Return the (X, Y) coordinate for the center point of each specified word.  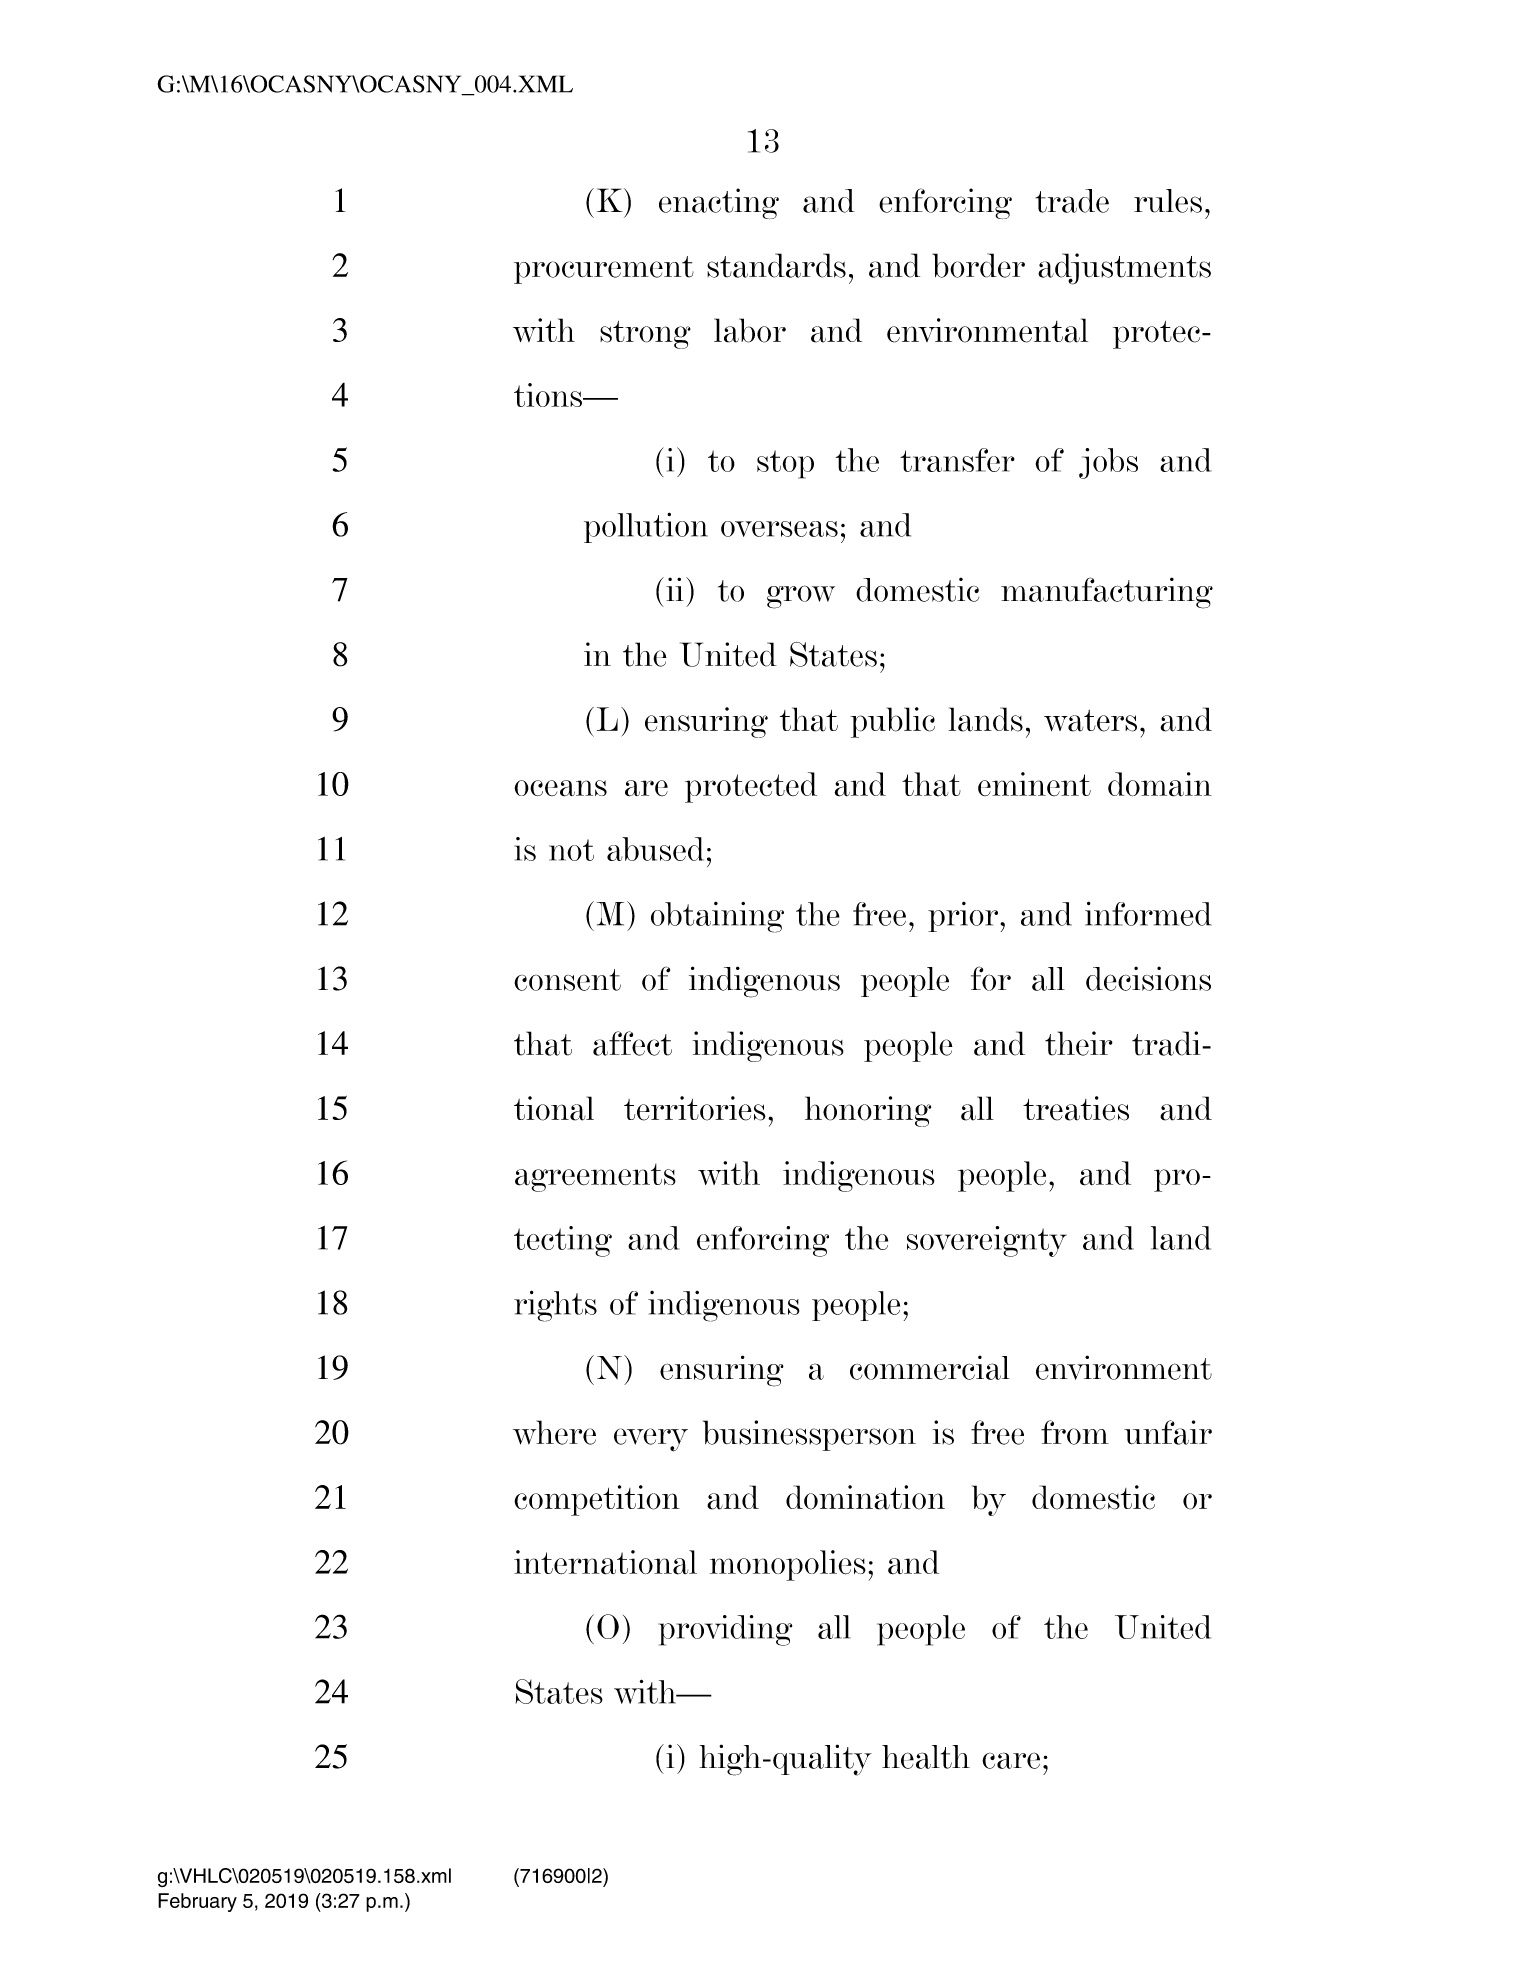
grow (801, 597)
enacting (719, 203)
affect (632, 1043)
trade (1072, 201)
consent (567, 980)
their (1079, 1043)
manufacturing (1107, 593)
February (197, 1902)
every (651, 1440)
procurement (604, 270)
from (1075, 1432)
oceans (560, 788)
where (554, 1432)
